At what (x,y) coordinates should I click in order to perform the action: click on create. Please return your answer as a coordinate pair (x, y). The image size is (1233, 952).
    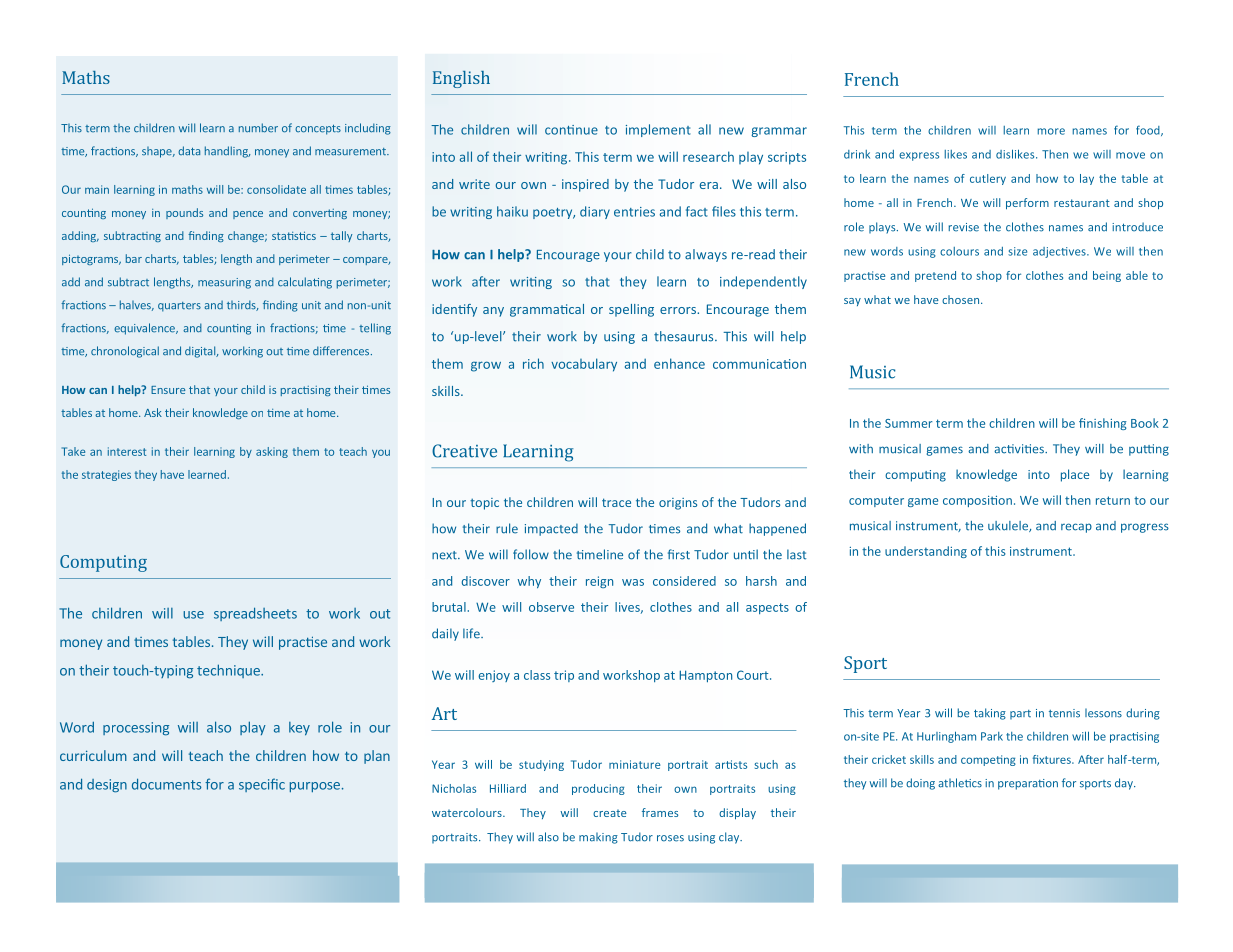
    Looking at the image, I should click on (610, 813).
